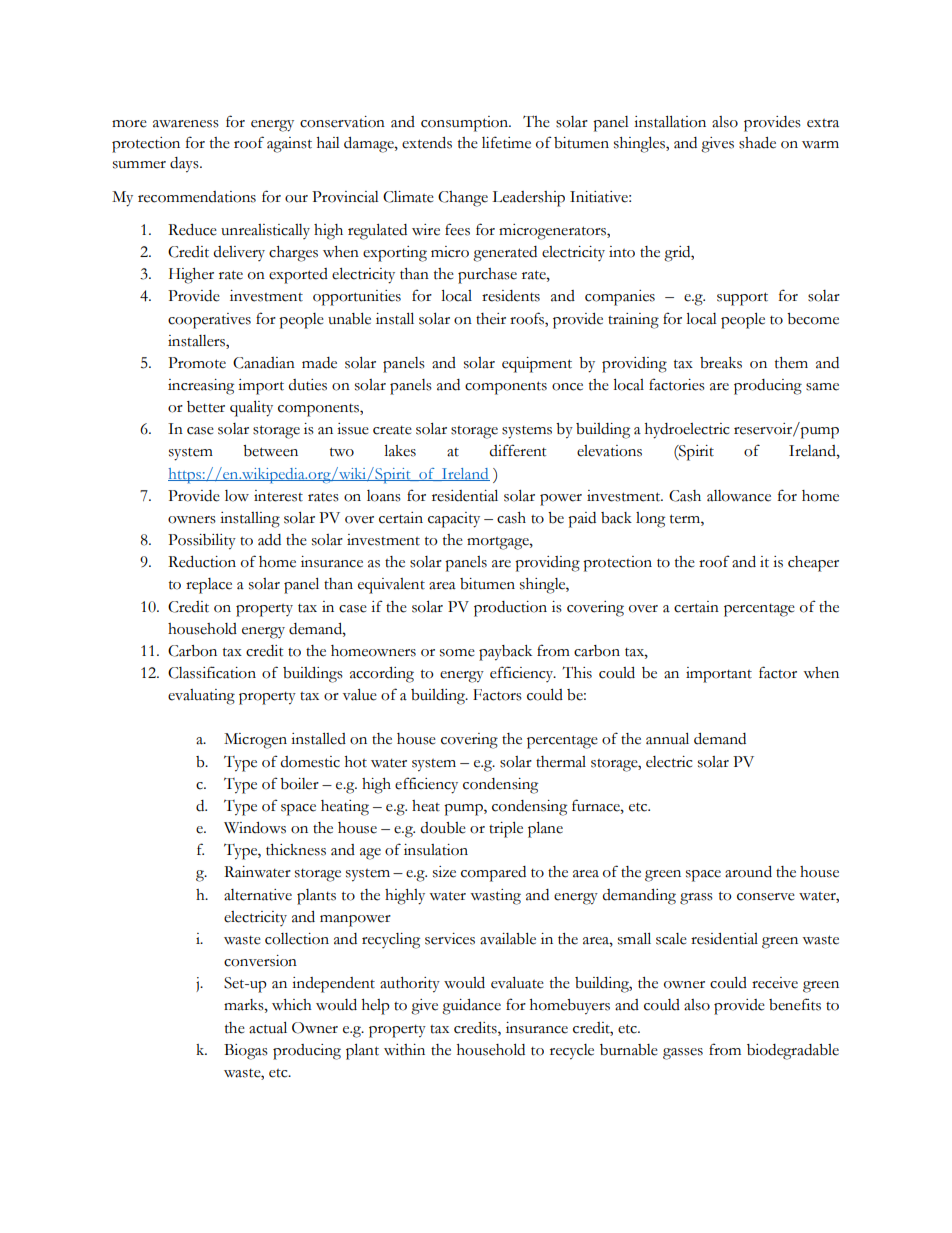 The width and height of the page is (952, 1233). What do you see at coordinates (795, 1004) in the page?
I see `benefits` at bounding box center [795, 1004].
